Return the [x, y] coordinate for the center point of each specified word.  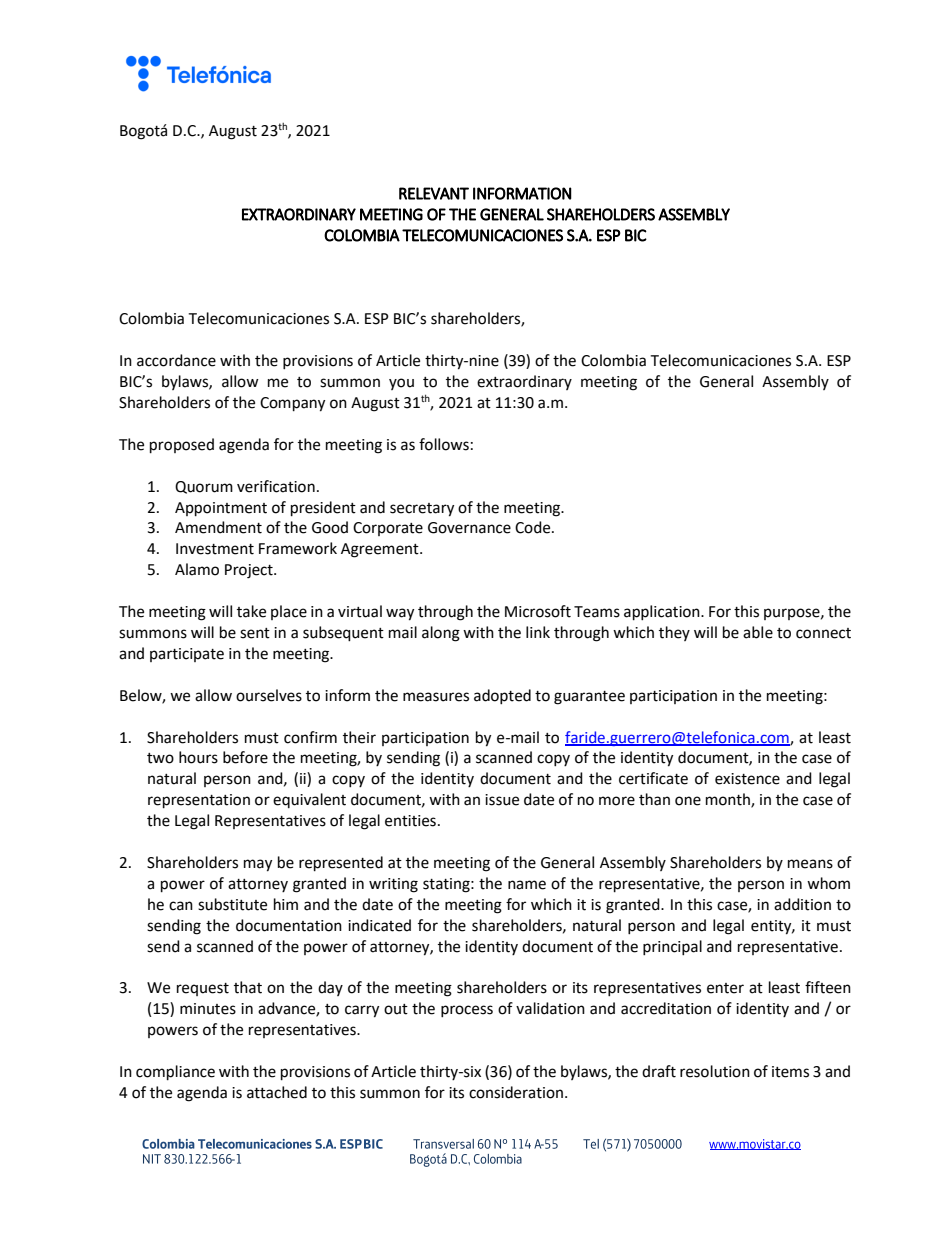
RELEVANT [434, 193]
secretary [422, 510]
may [258, 865]
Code [534, 527]
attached [277, 1092]
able [758, 632]
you [401, 384]
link [538, 632]
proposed [182, 446]
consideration [516, 1092]
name [527, 885]
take [251, 611]
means [810, 864]
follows [444, 444]
